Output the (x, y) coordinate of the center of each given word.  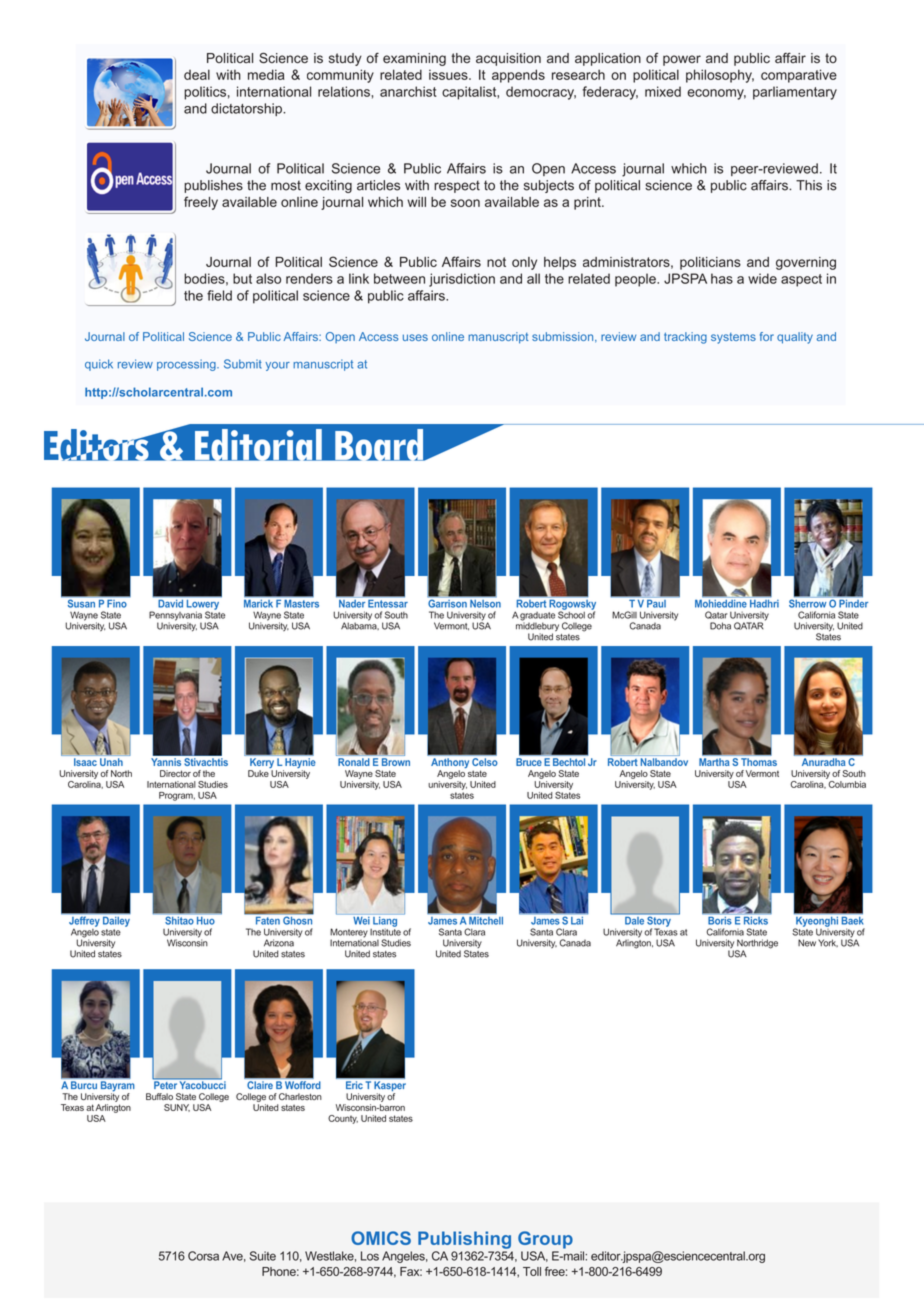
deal (197, 74)
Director (175, 773)
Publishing (464, 1240)
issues (449, 75)
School (571, 614)
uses (415, 337)
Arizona (279, 943)
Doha (720, 626)
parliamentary (795, 93)
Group (545, 1240)
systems (733, 338)
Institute (385, 931)
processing (187, 365)
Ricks (756, 921)
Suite (263, 1256)
